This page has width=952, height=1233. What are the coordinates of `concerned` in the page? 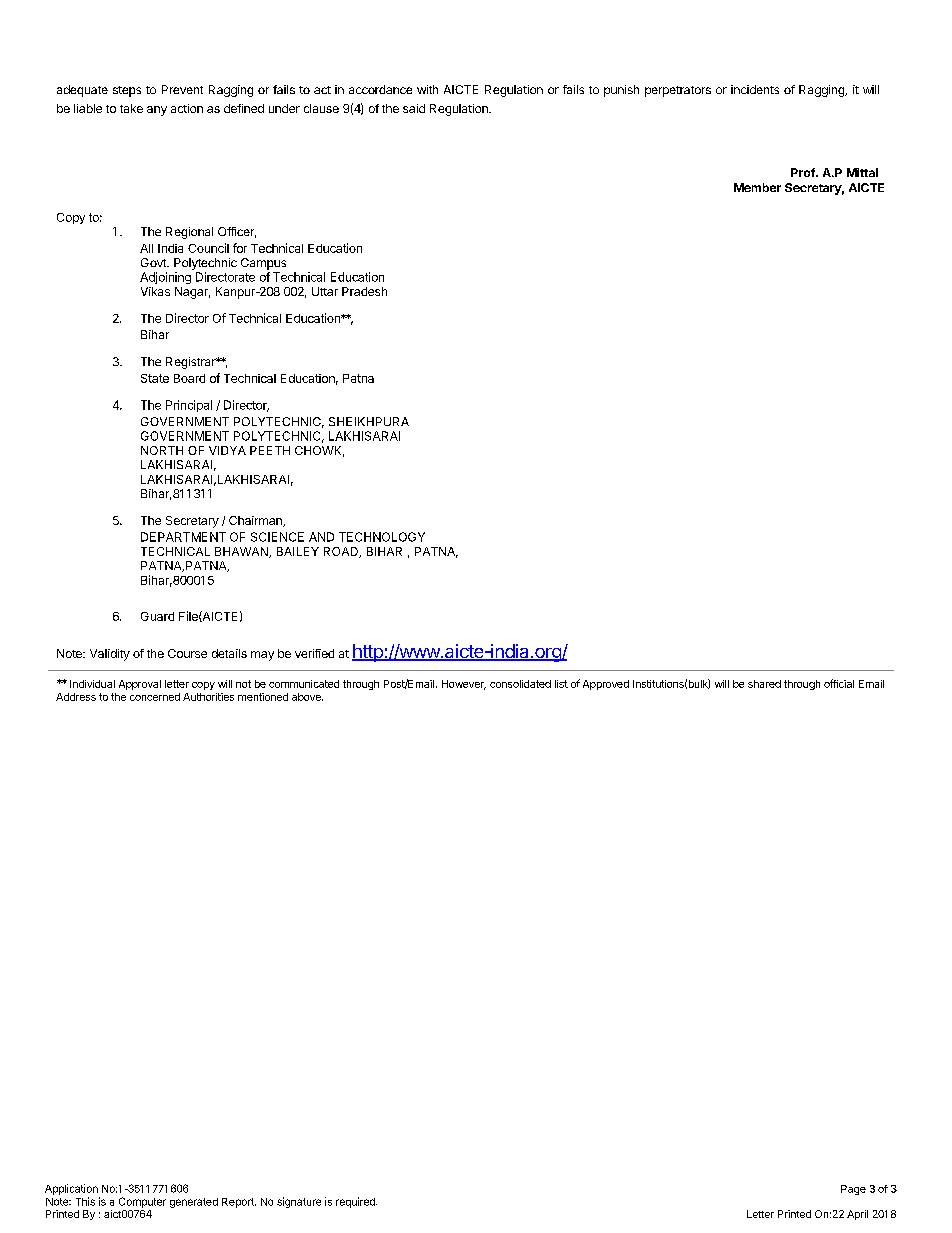 It's located at (155, 697).
